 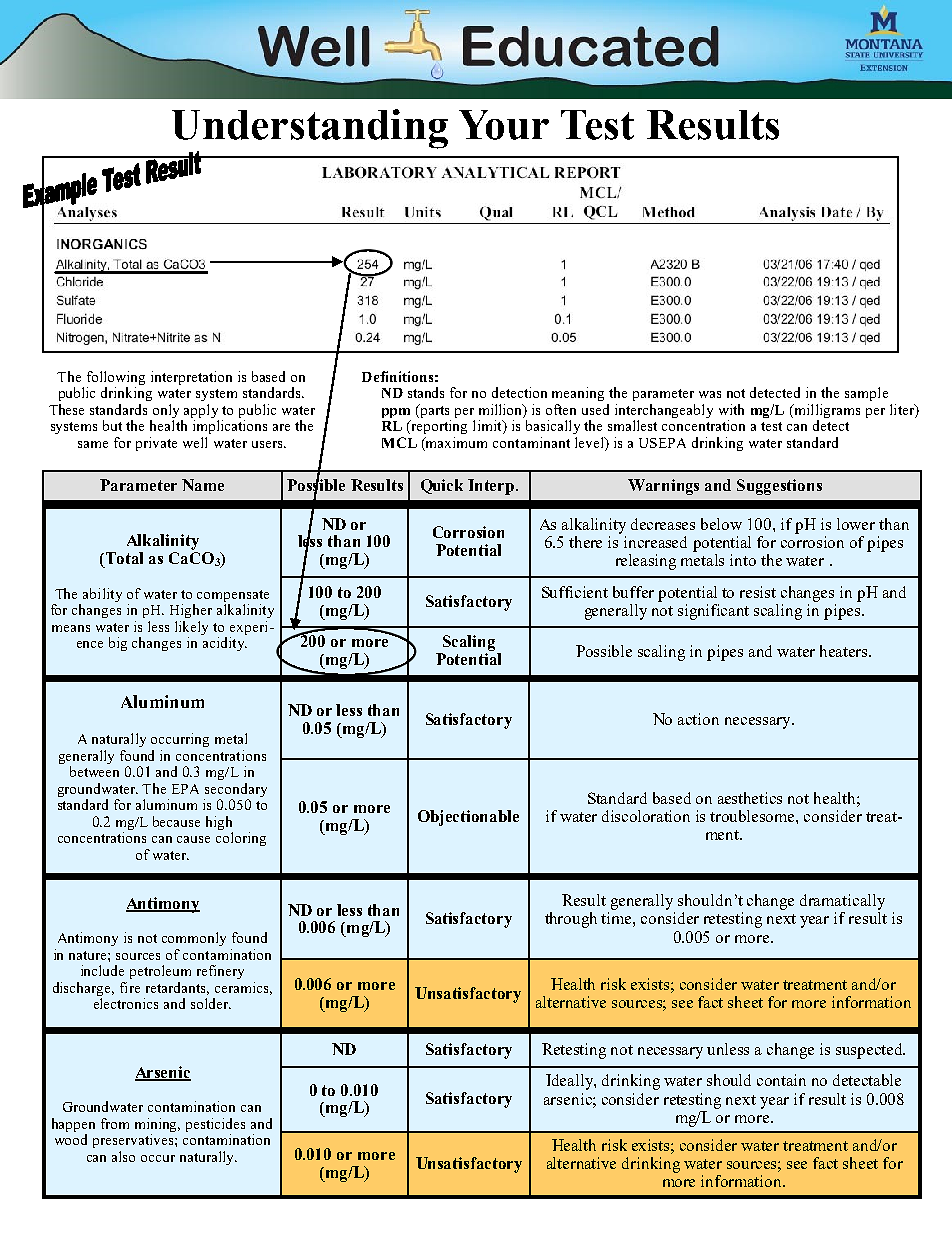 What do you see at coordinates (781, 1080) in the image?
I see `contain` at bounding box center [781, 1080].
